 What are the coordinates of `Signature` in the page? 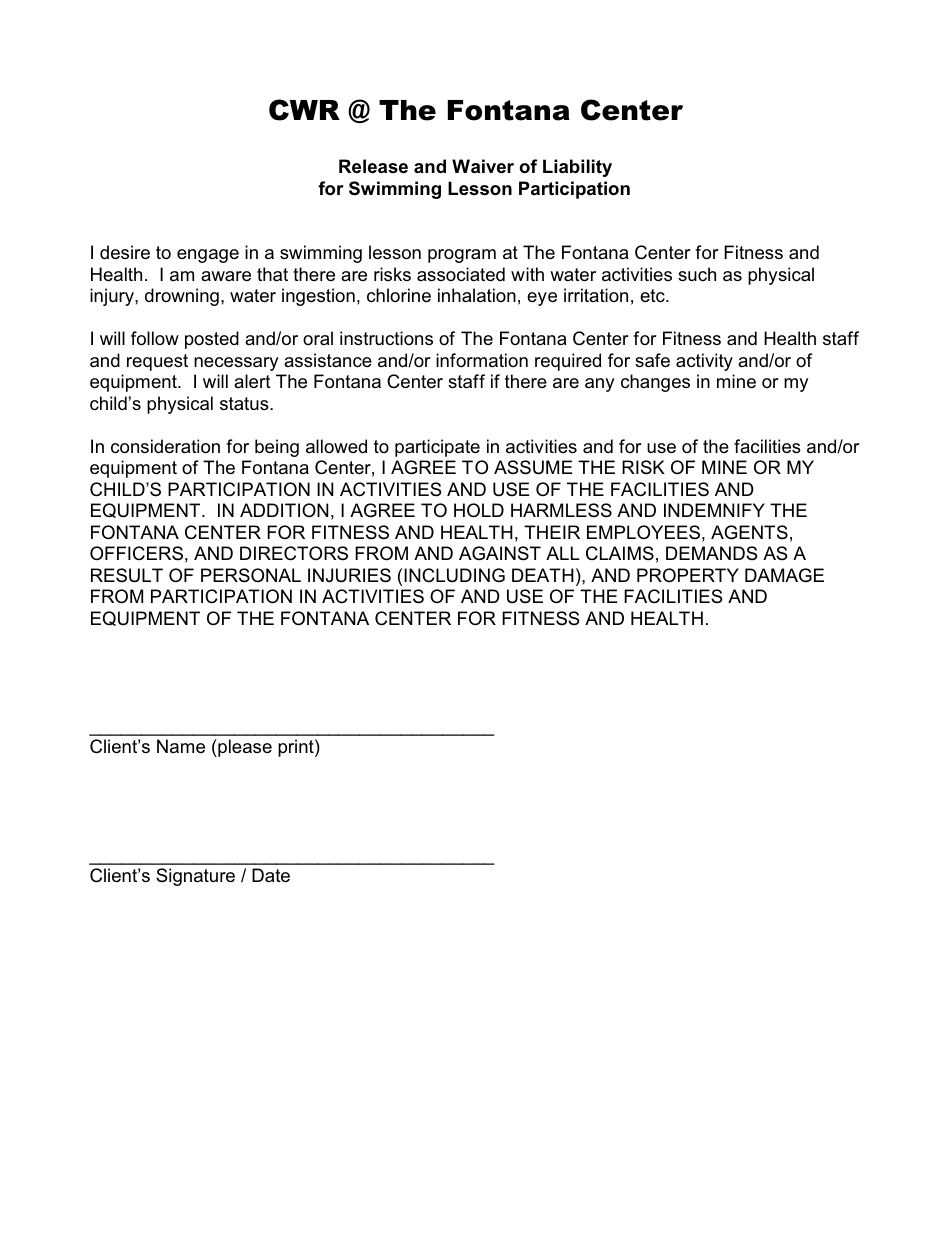 It's located at (195, 877).
